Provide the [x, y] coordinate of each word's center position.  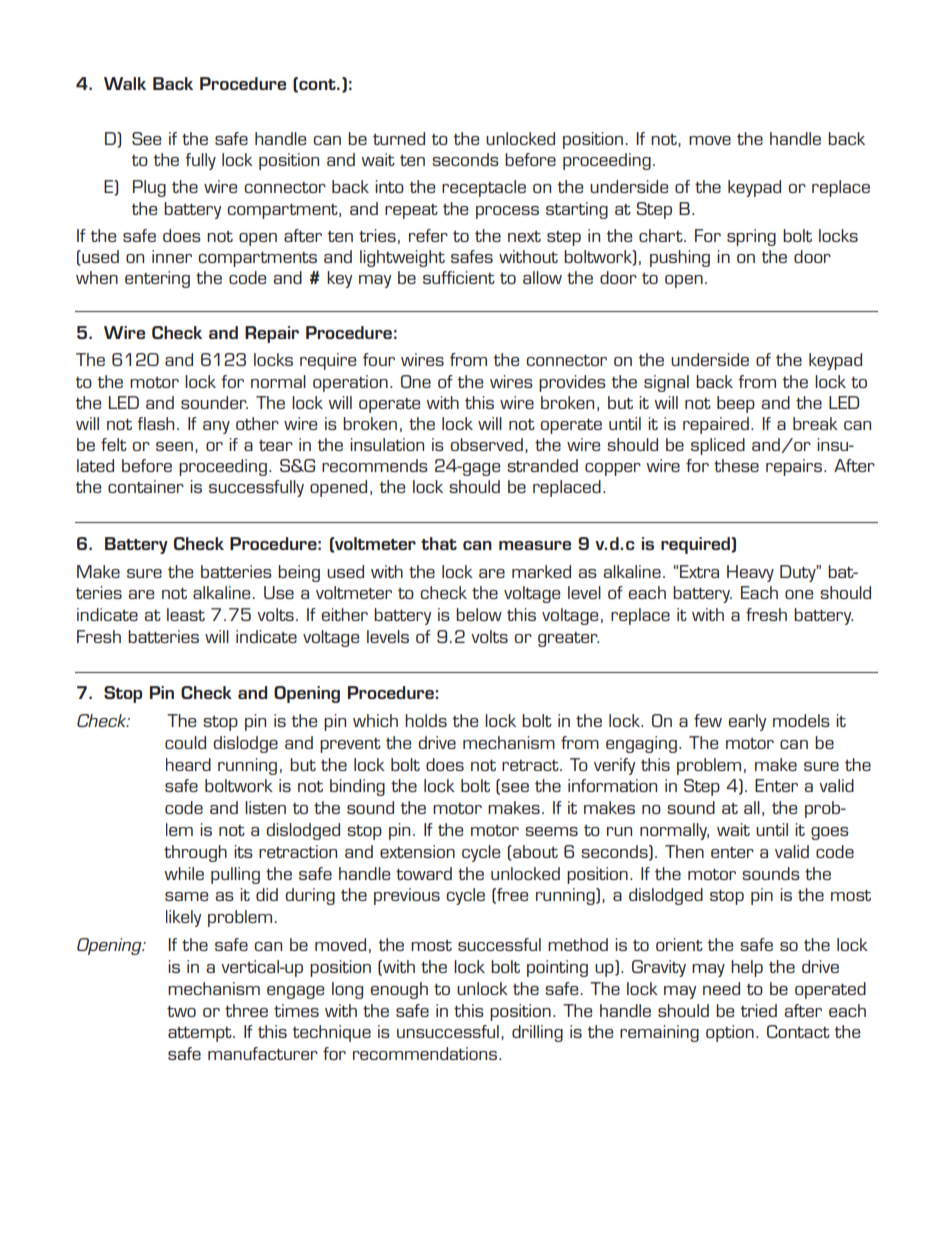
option [730, 1033]
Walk [125, 83]
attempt [201, 1034]
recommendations [426, 1053]
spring [751, 237]
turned [399, 138]
